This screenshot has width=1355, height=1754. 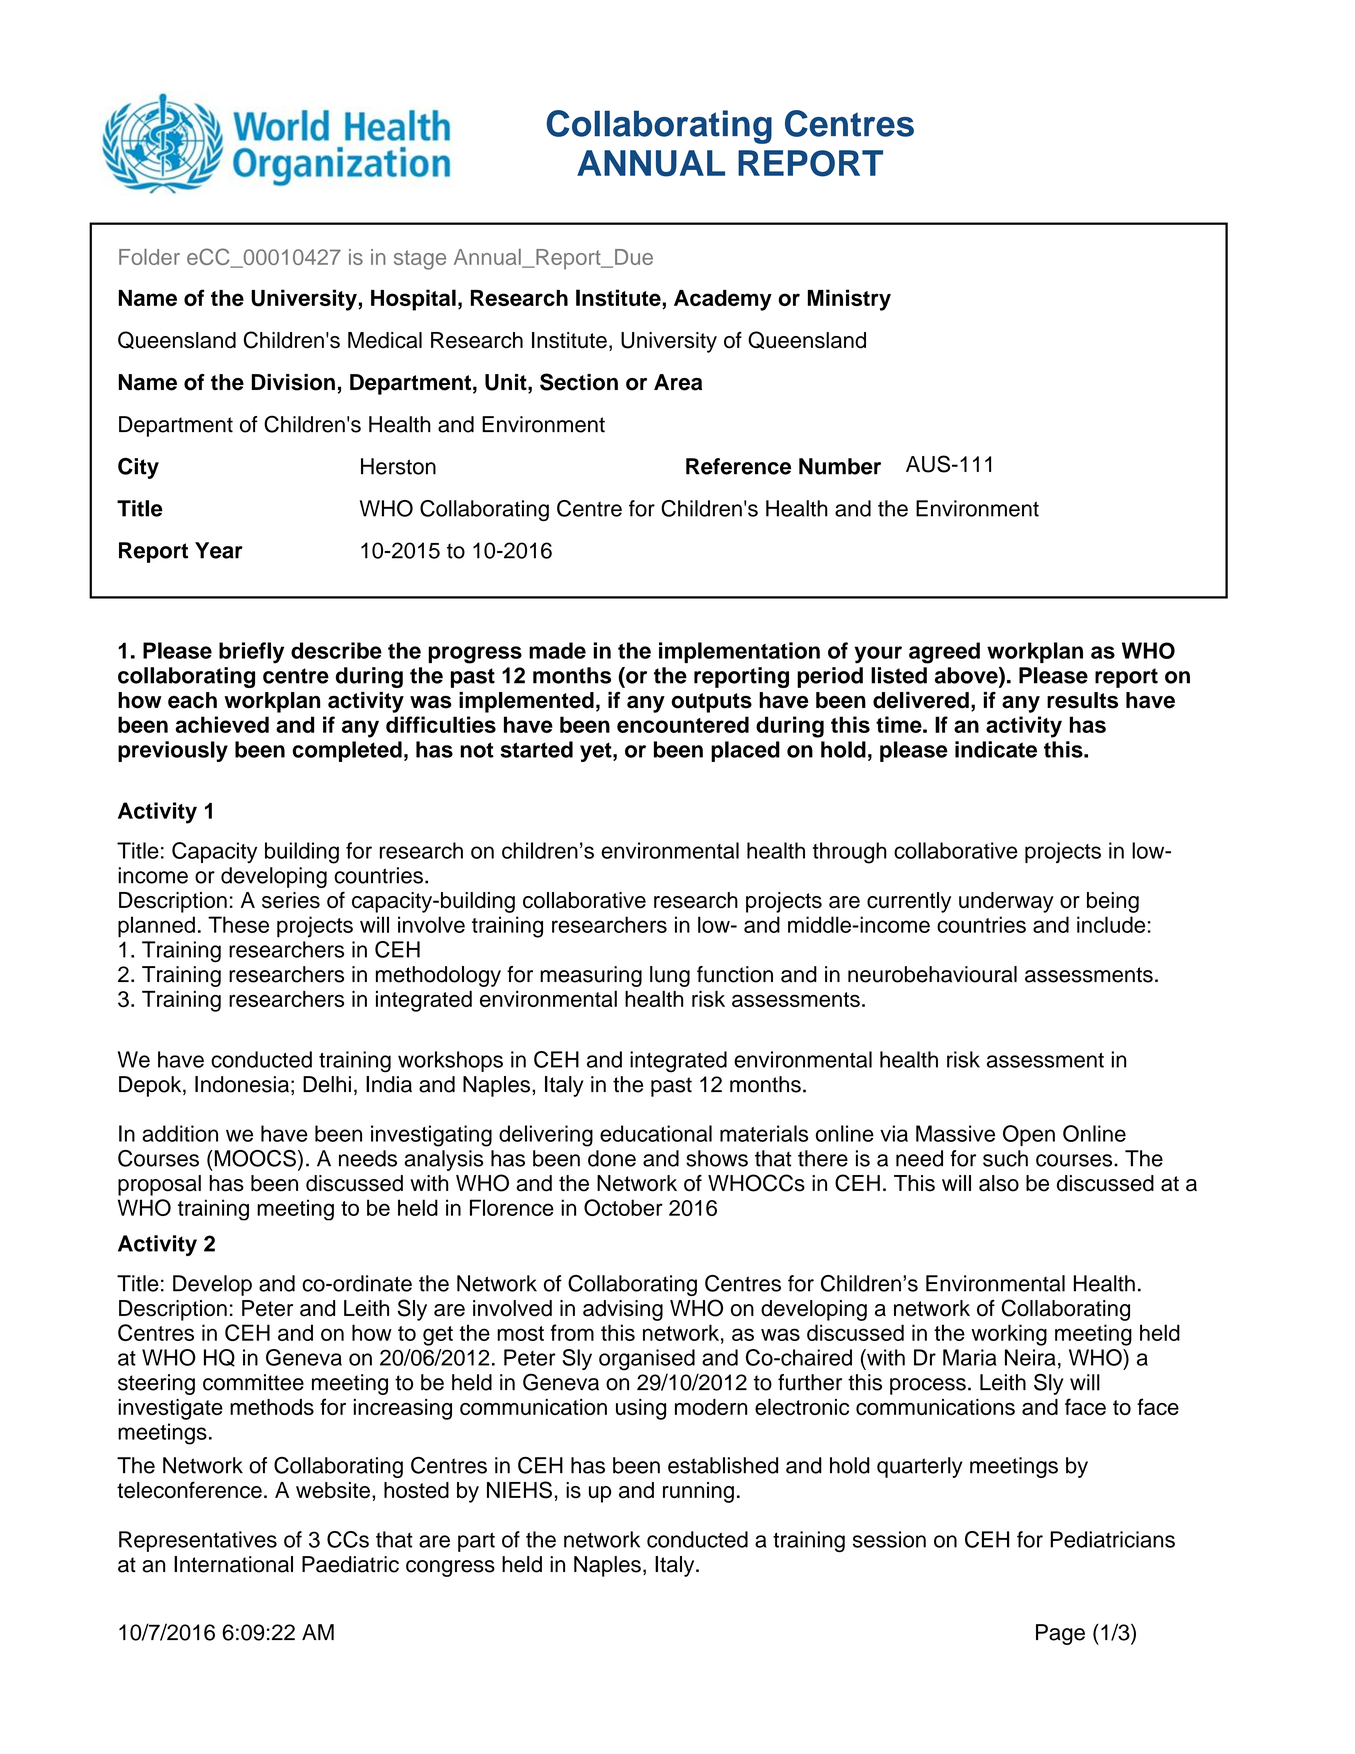 I want to click on underway, so click(x=1006, y=902).
